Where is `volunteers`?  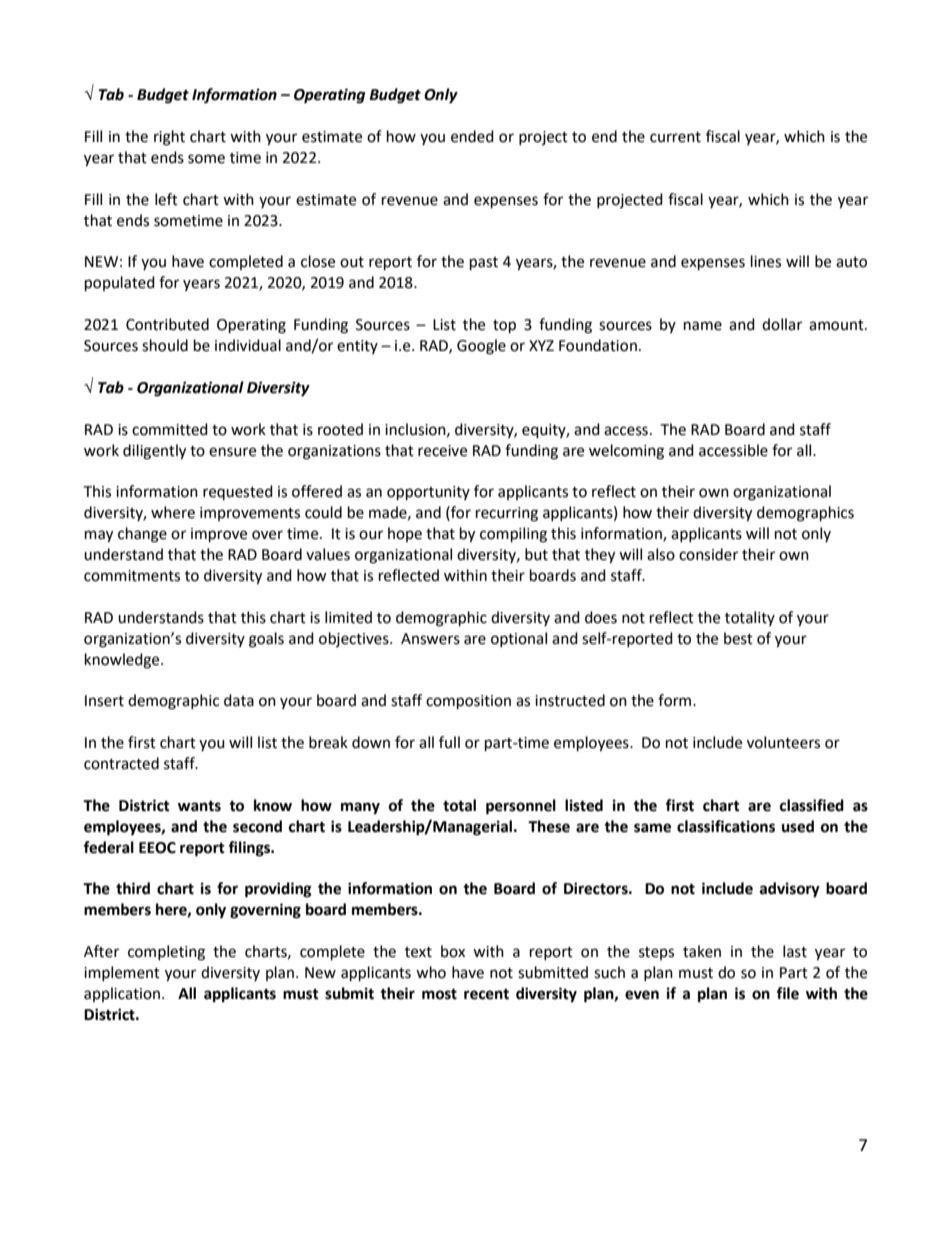 volunteers is located at coordinates (783, 742).
